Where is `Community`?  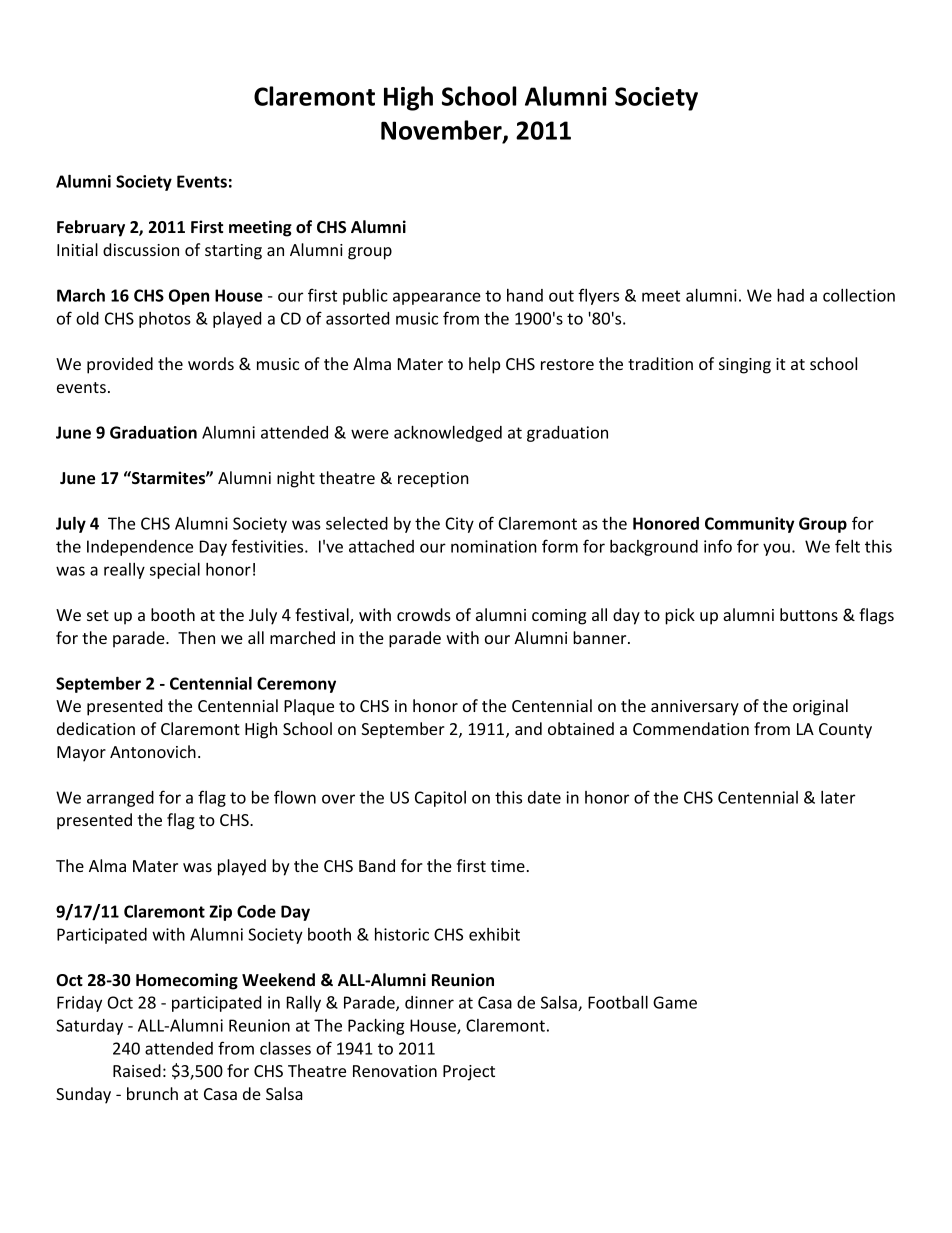
Community is located at coordinates (749, 525).
